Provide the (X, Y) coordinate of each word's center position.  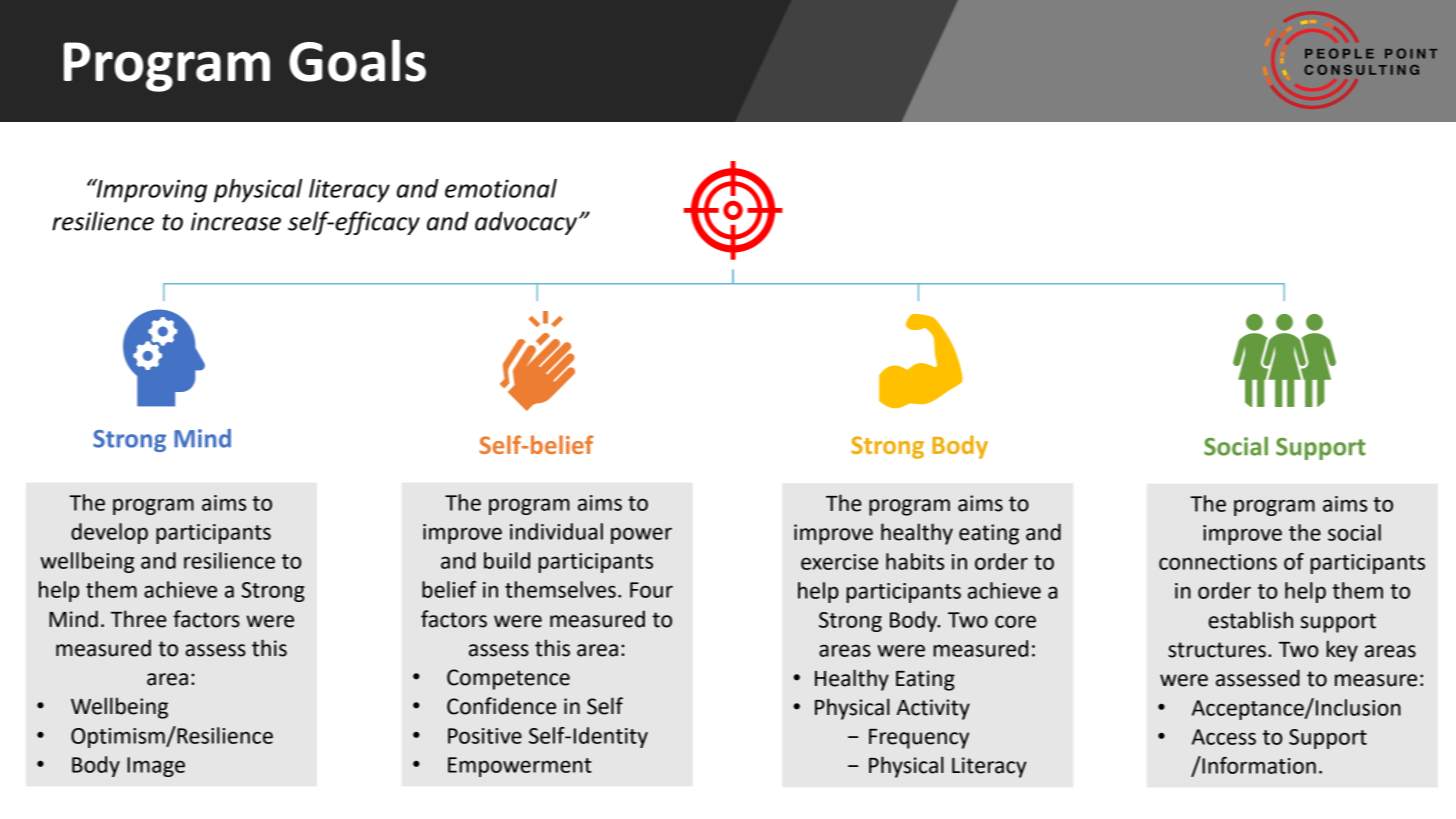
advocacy (526, 223)
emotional (501, 188)
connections (1218, 562)
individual (556, 531)
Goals (357, 60)
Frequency (919, 739)
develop (109, 533)
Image (156, 767)
